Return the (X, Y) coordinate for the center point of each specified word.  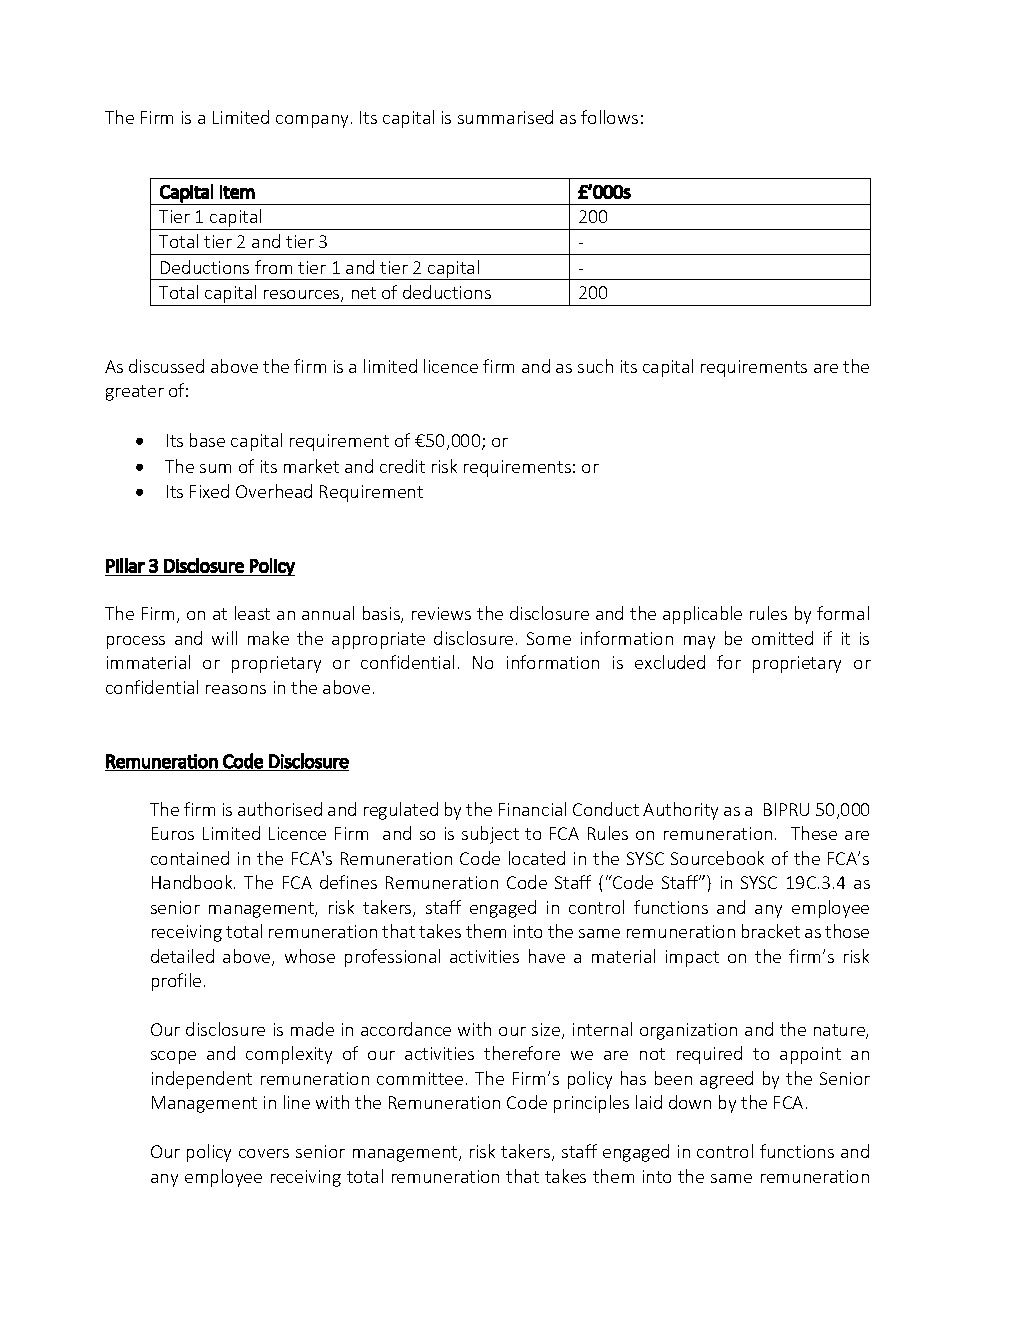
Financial (532, 809)
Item (237, 192)
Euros (173, 833)
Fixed (209, 491)
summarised (505, 117)
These (814, 833)
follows (609, 117)
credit (402, 466)
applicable (702, 615)
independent (202, 1080)
